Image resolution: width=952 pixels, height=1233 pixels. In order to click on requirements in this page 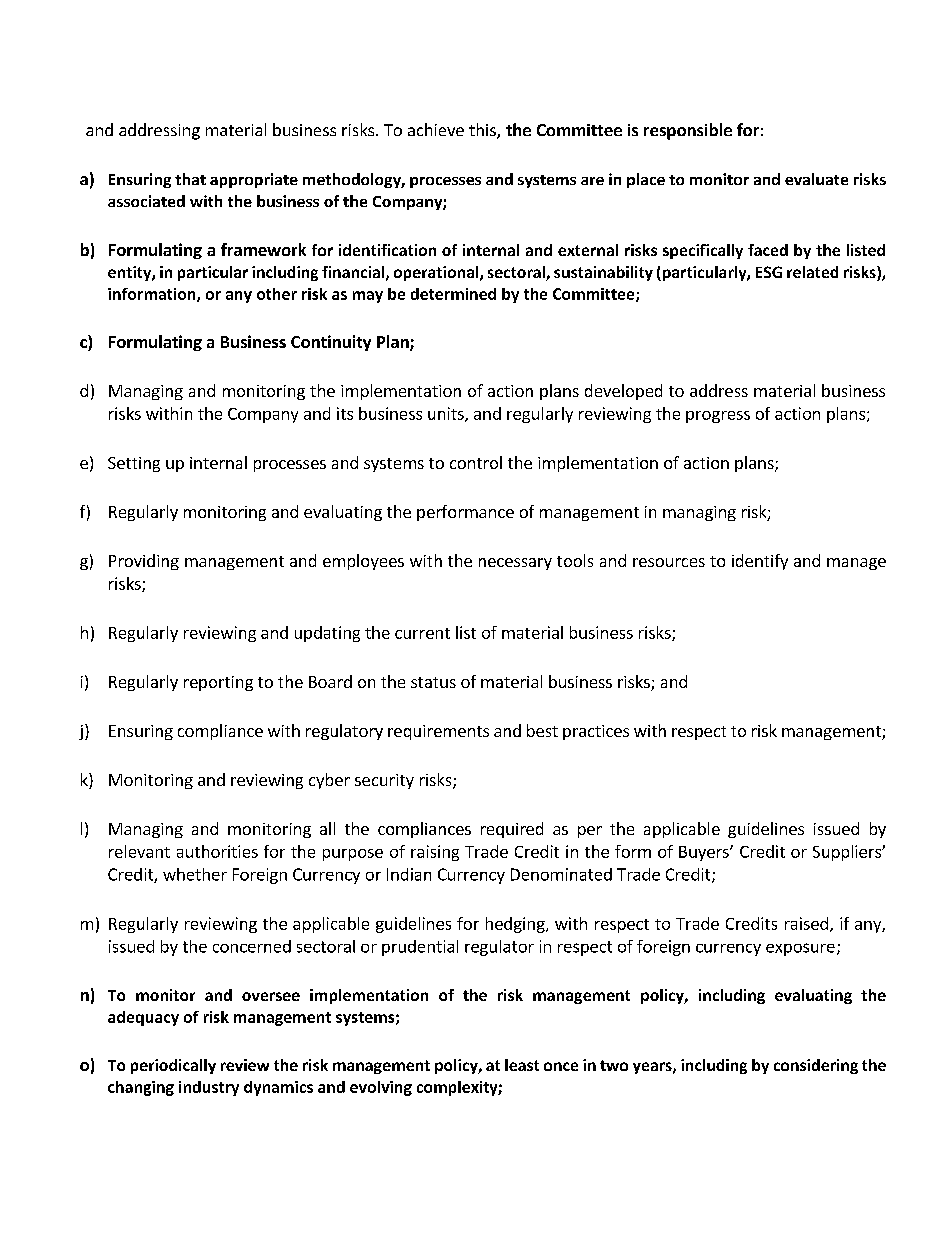, I will do `click(438, 732)`.
